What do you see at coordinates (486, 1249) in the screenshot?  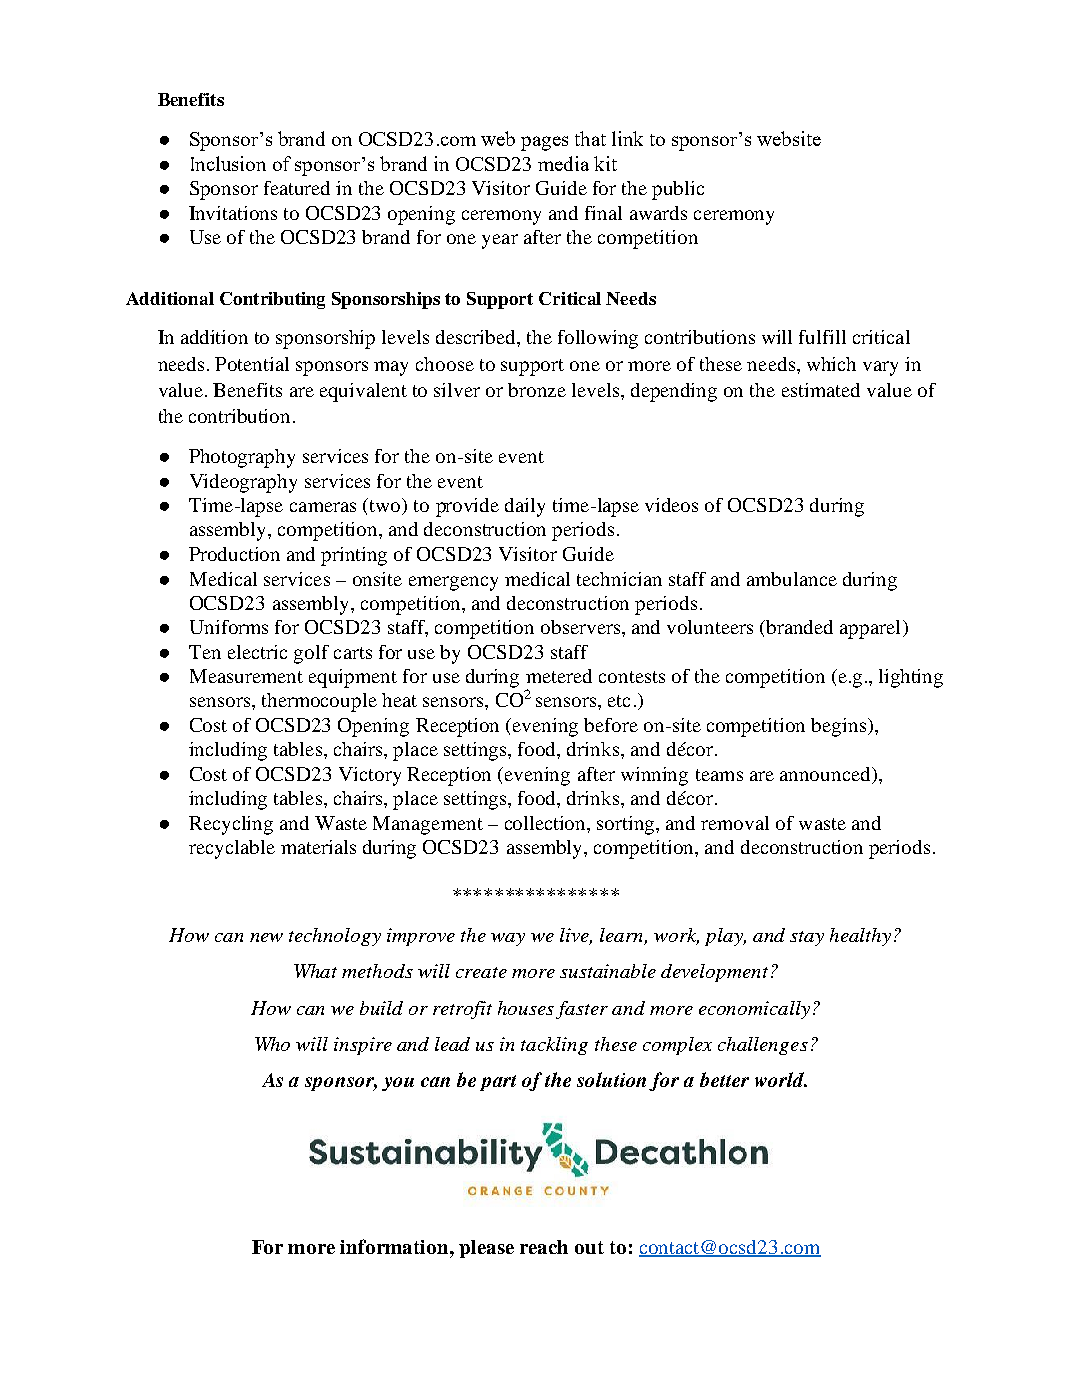 I see `please` at bounding box center [486, 1249].
